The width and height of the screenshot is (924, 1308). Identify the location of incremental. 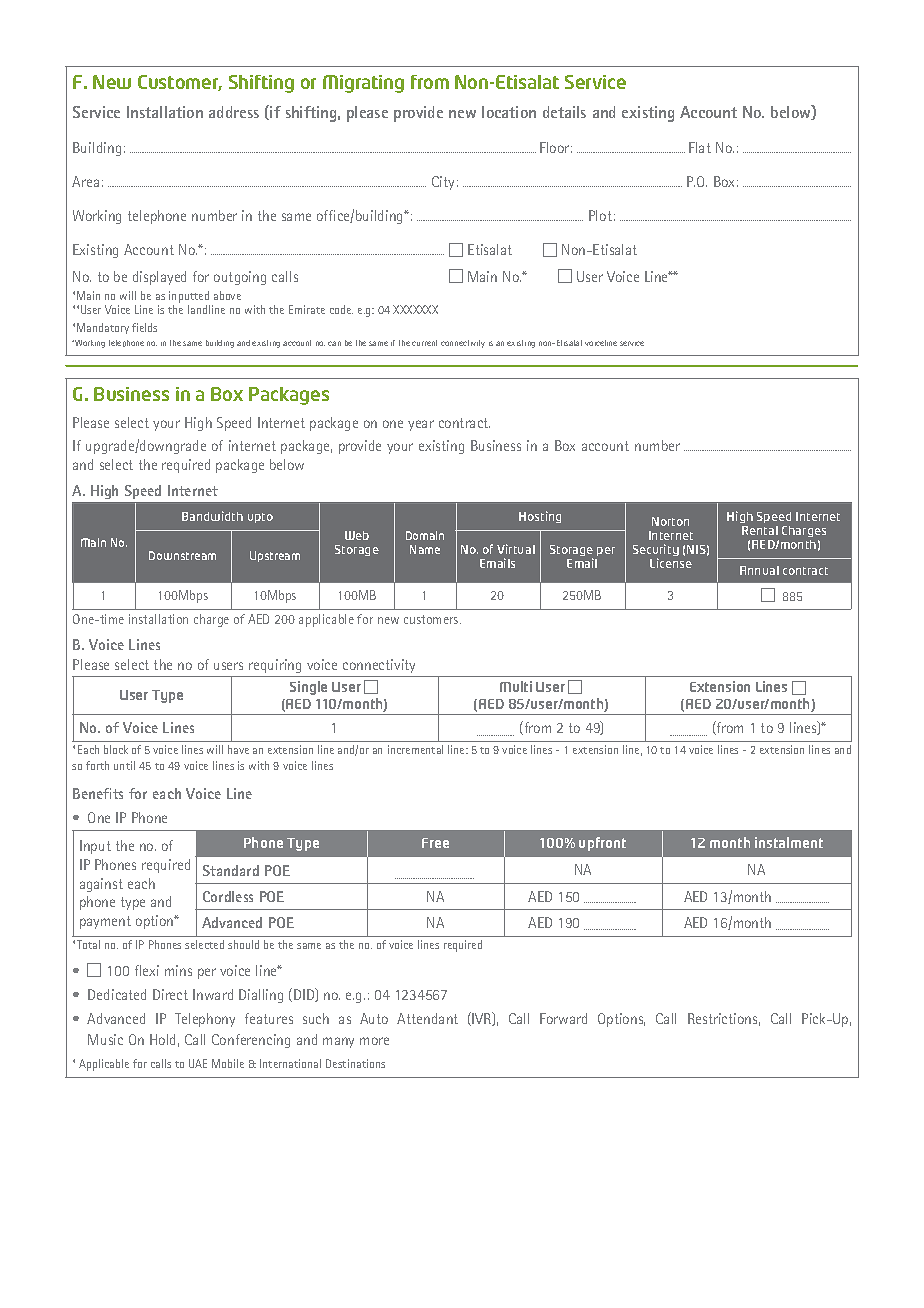
(415, 749).
